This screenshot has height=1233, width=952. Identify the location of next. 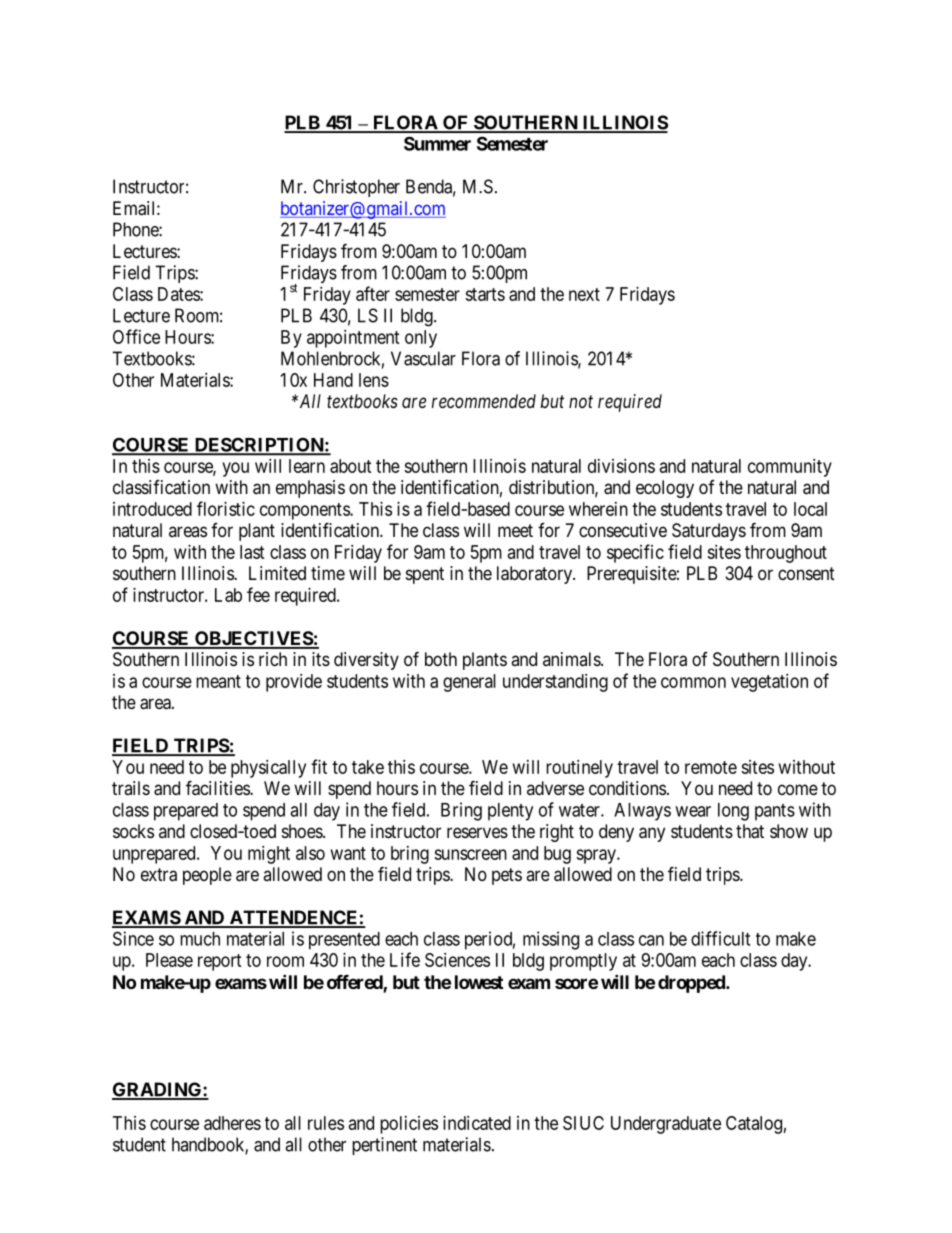
(584, 294).
